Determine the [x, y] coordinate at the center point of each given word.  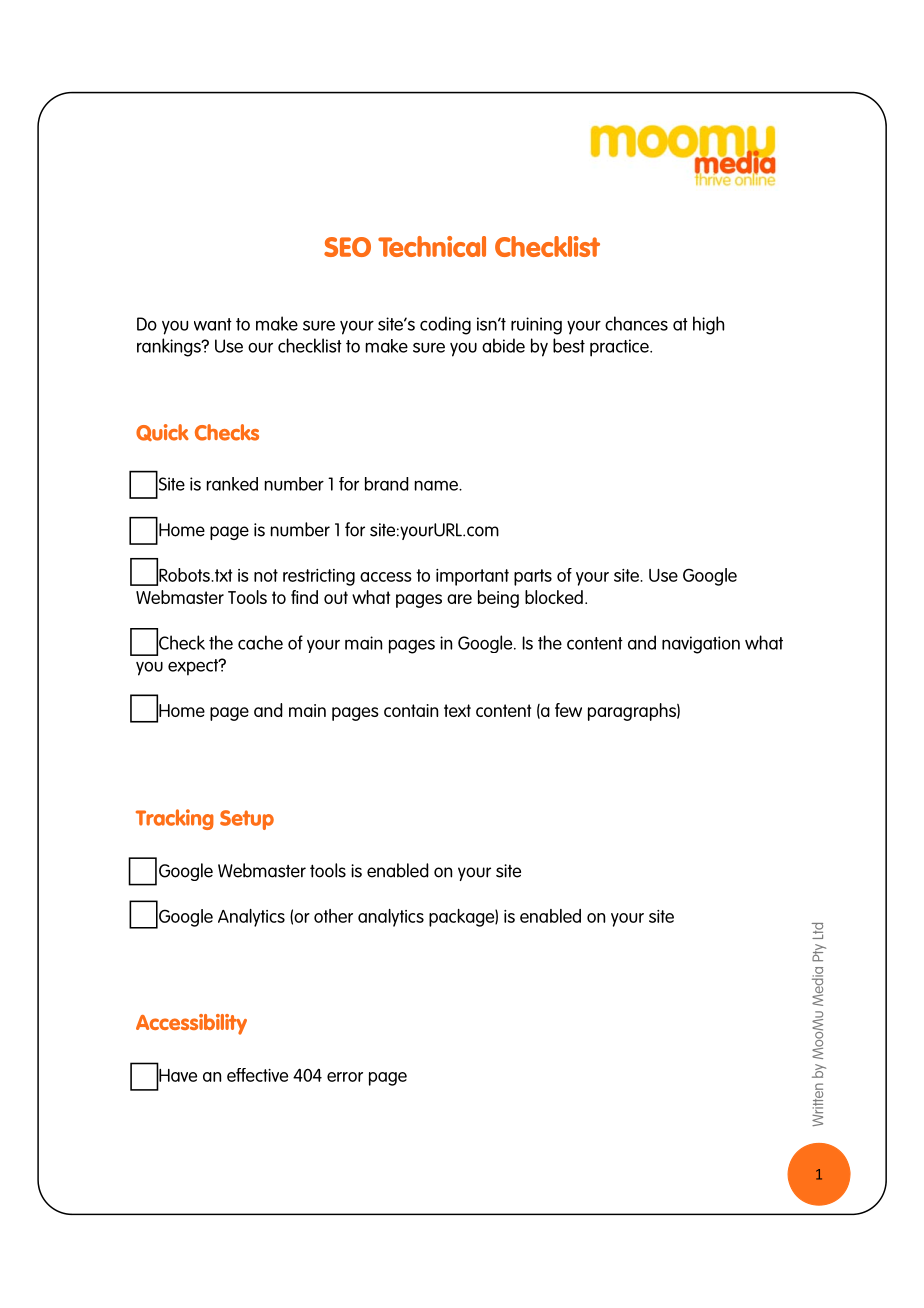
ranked [232, 484]
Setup [247, 820]
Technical [432, 246]
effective [257, 1075]
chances [636, 323]
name [437, 485]
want [213, 324]
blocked [554, 597]
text [457, 710]
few [568, 710]
